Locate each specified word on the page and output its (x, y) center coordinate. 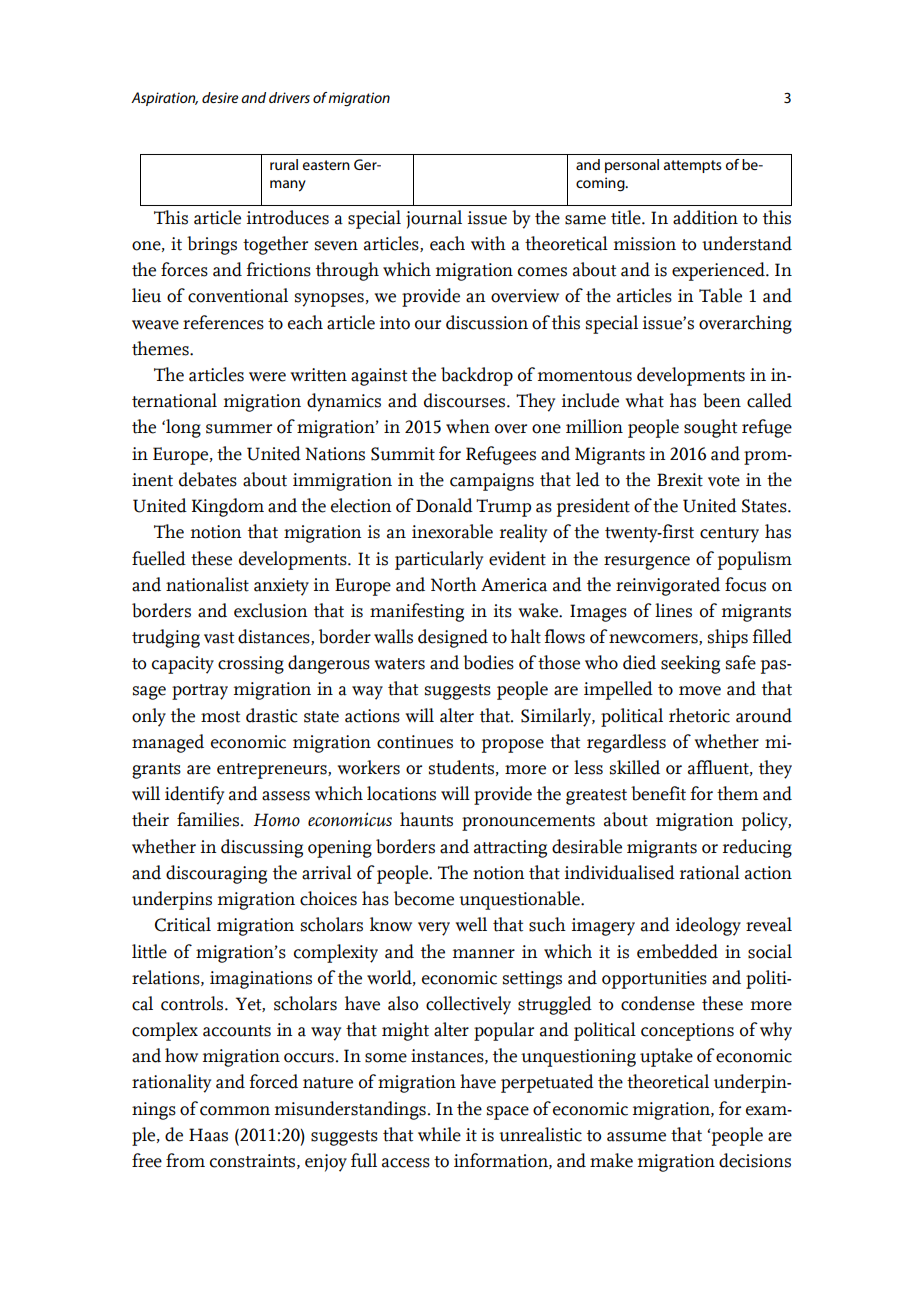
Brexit (680, 480)
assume (636, 1137)
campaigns (492, 482)
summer (239, 429)
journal (434, 219)
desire (220, 97)
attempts (693, 166)
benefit (658, 793)
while (439, 1134)
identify (194, 795)
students (461, 767)
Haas (208, 1135)
